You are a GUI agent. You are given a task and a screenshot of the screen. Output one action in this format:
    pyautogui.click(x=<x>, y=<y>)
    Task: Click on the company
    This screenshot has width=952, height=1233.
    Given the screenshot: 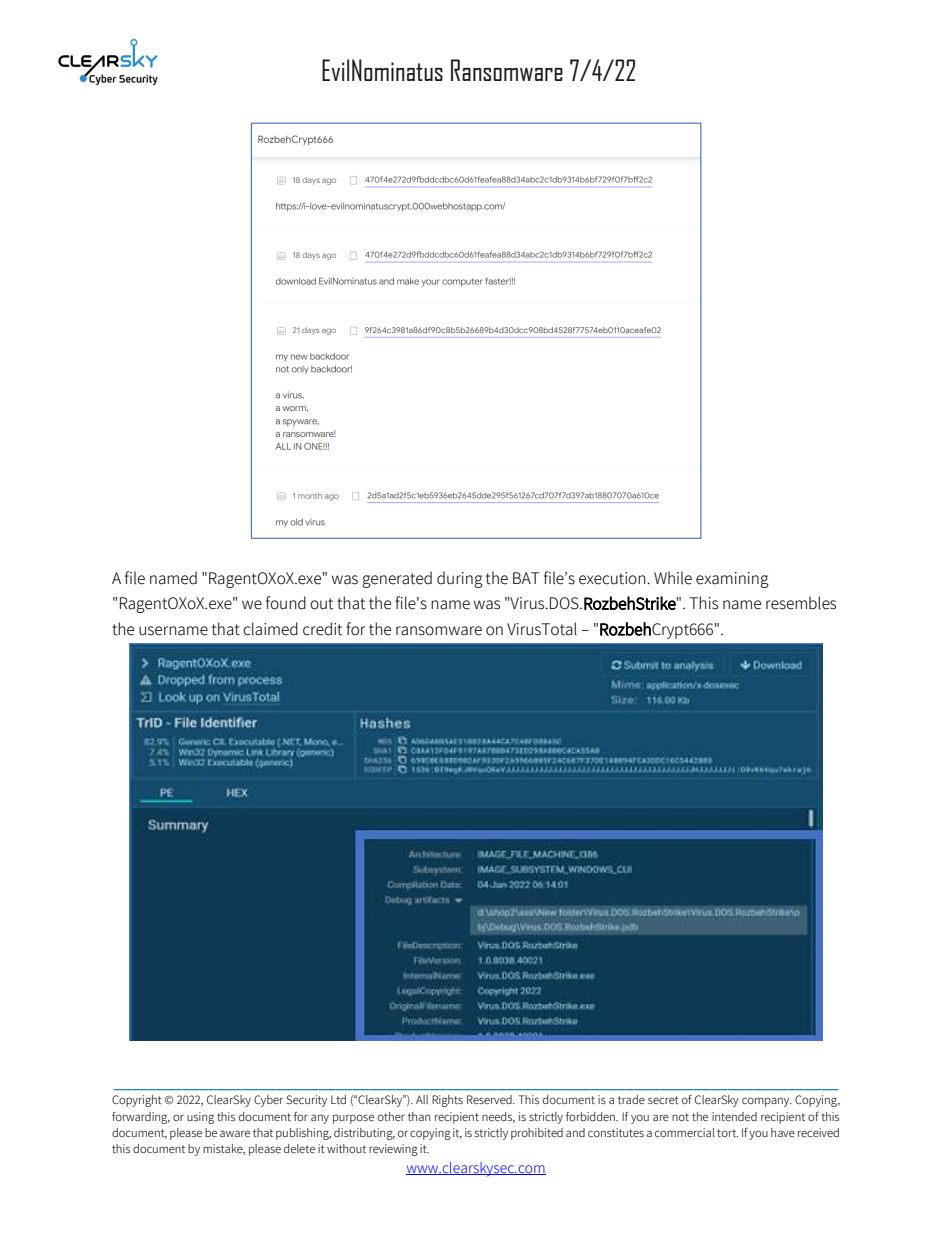 What is the action you would take?
    pyautogui.click(x=767, y=1102)
